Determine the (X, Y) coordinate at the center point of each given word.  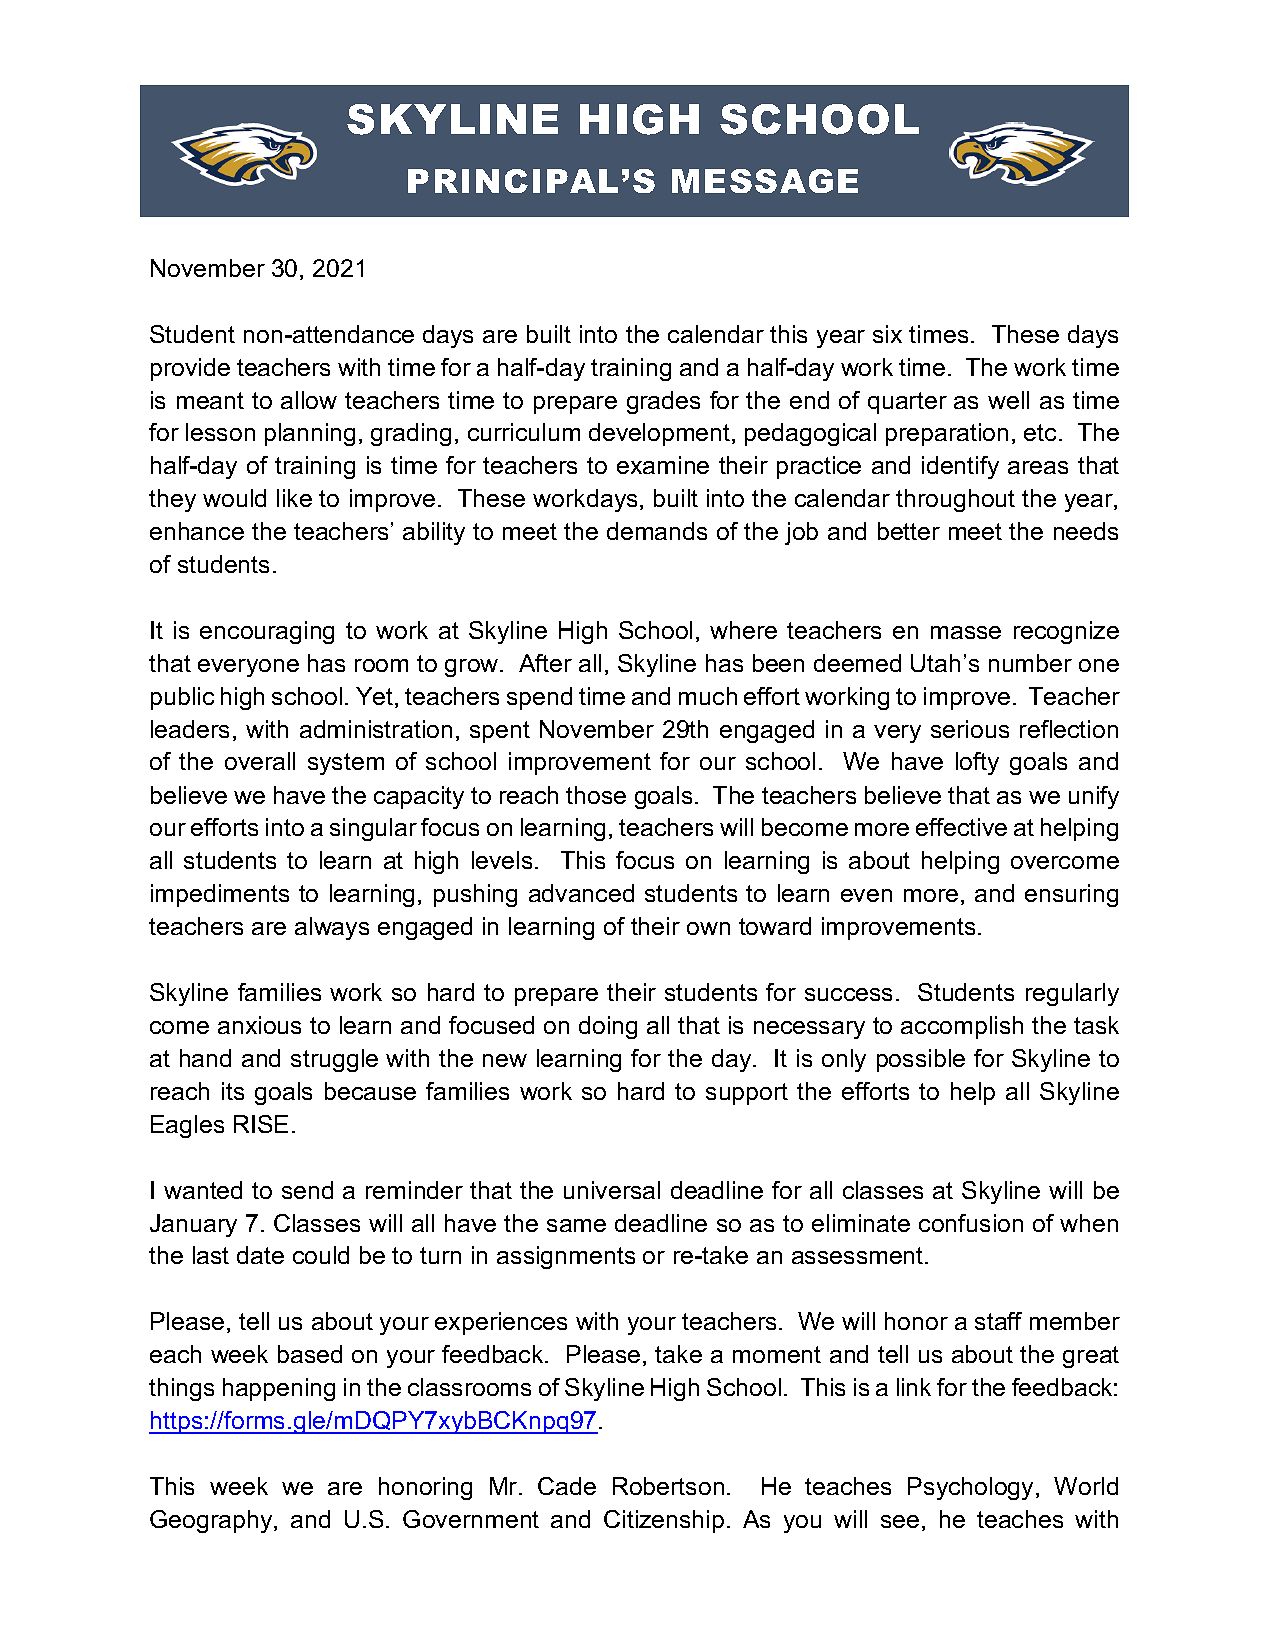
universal (612, 1190)
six (887, 334)
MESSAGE (765, 181)
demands (657, 531)
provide (190, 369)
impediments (220, 895)
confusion (971, 1223)
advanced (581, 893)
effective (961, 827)
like (294, 498)
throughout (955, 500)
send (307, 1190)
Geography (212, 1521)
